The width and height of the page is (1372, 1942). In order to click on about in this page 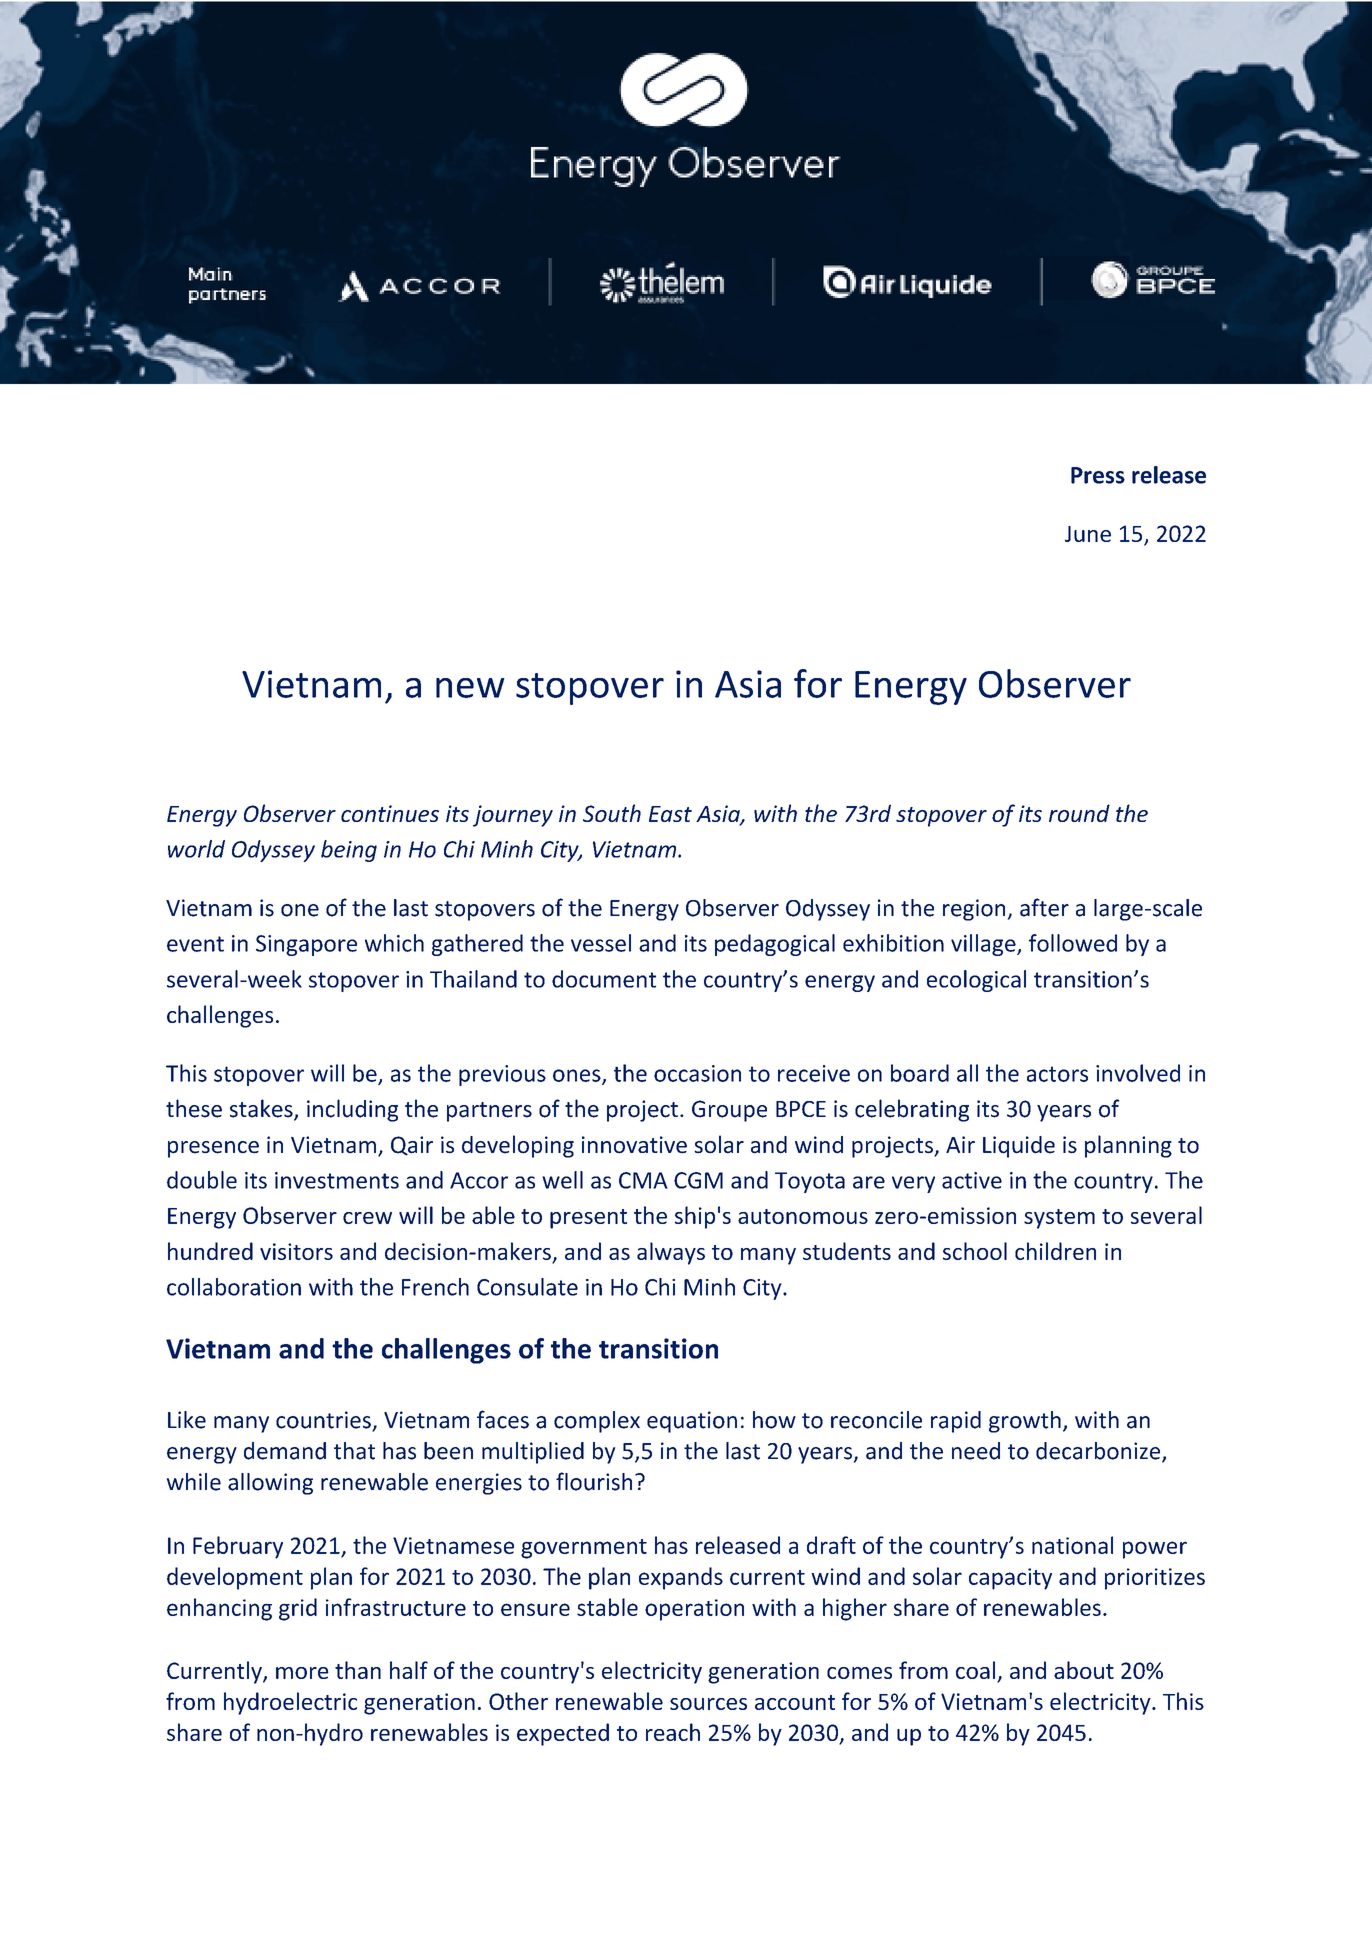, I will do `click(1084, 1670)`.
